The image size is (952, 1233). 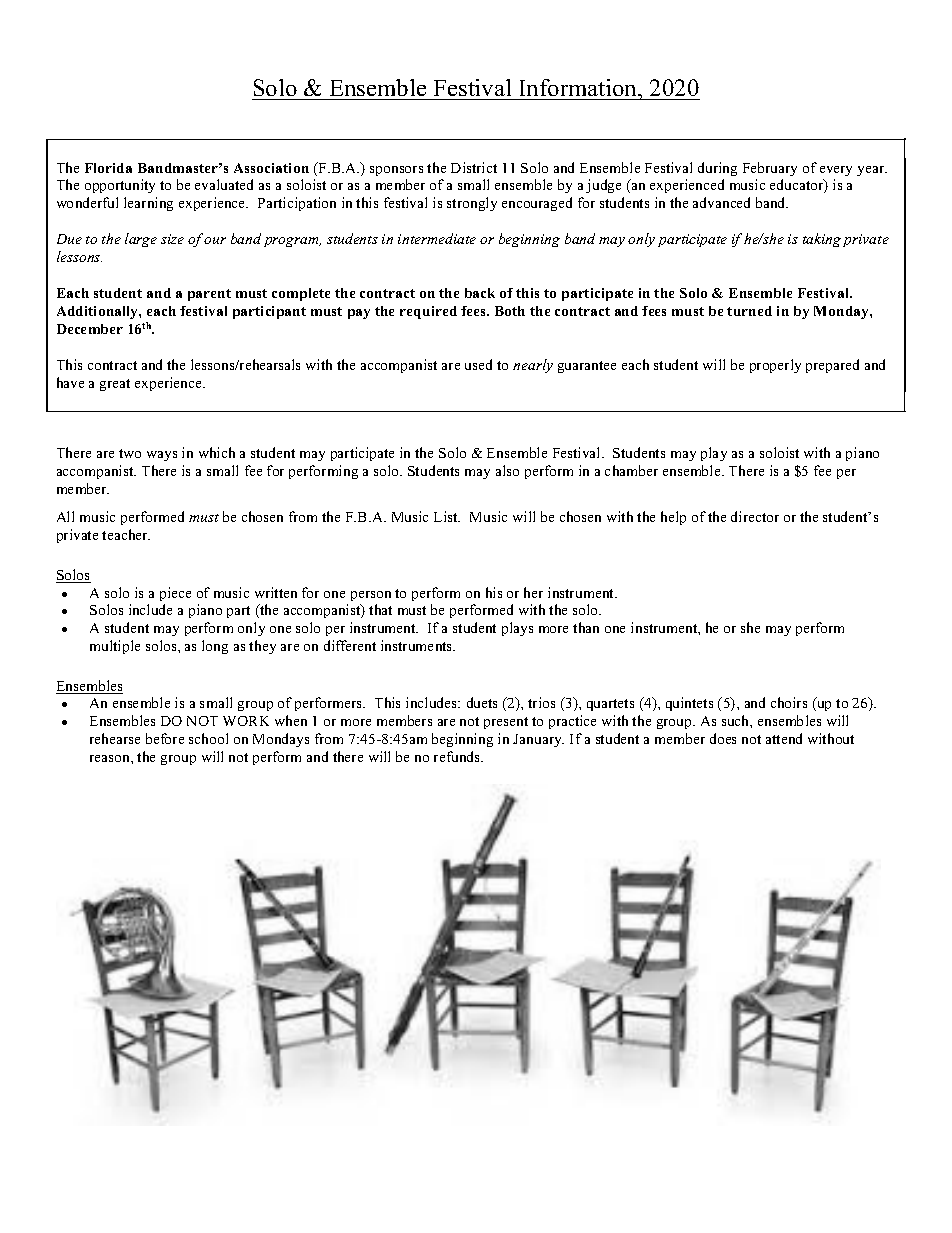 What do you see at coordinates (108, 168) in the screenshot?
I see `Florida` at bounding box center [108, 168].
